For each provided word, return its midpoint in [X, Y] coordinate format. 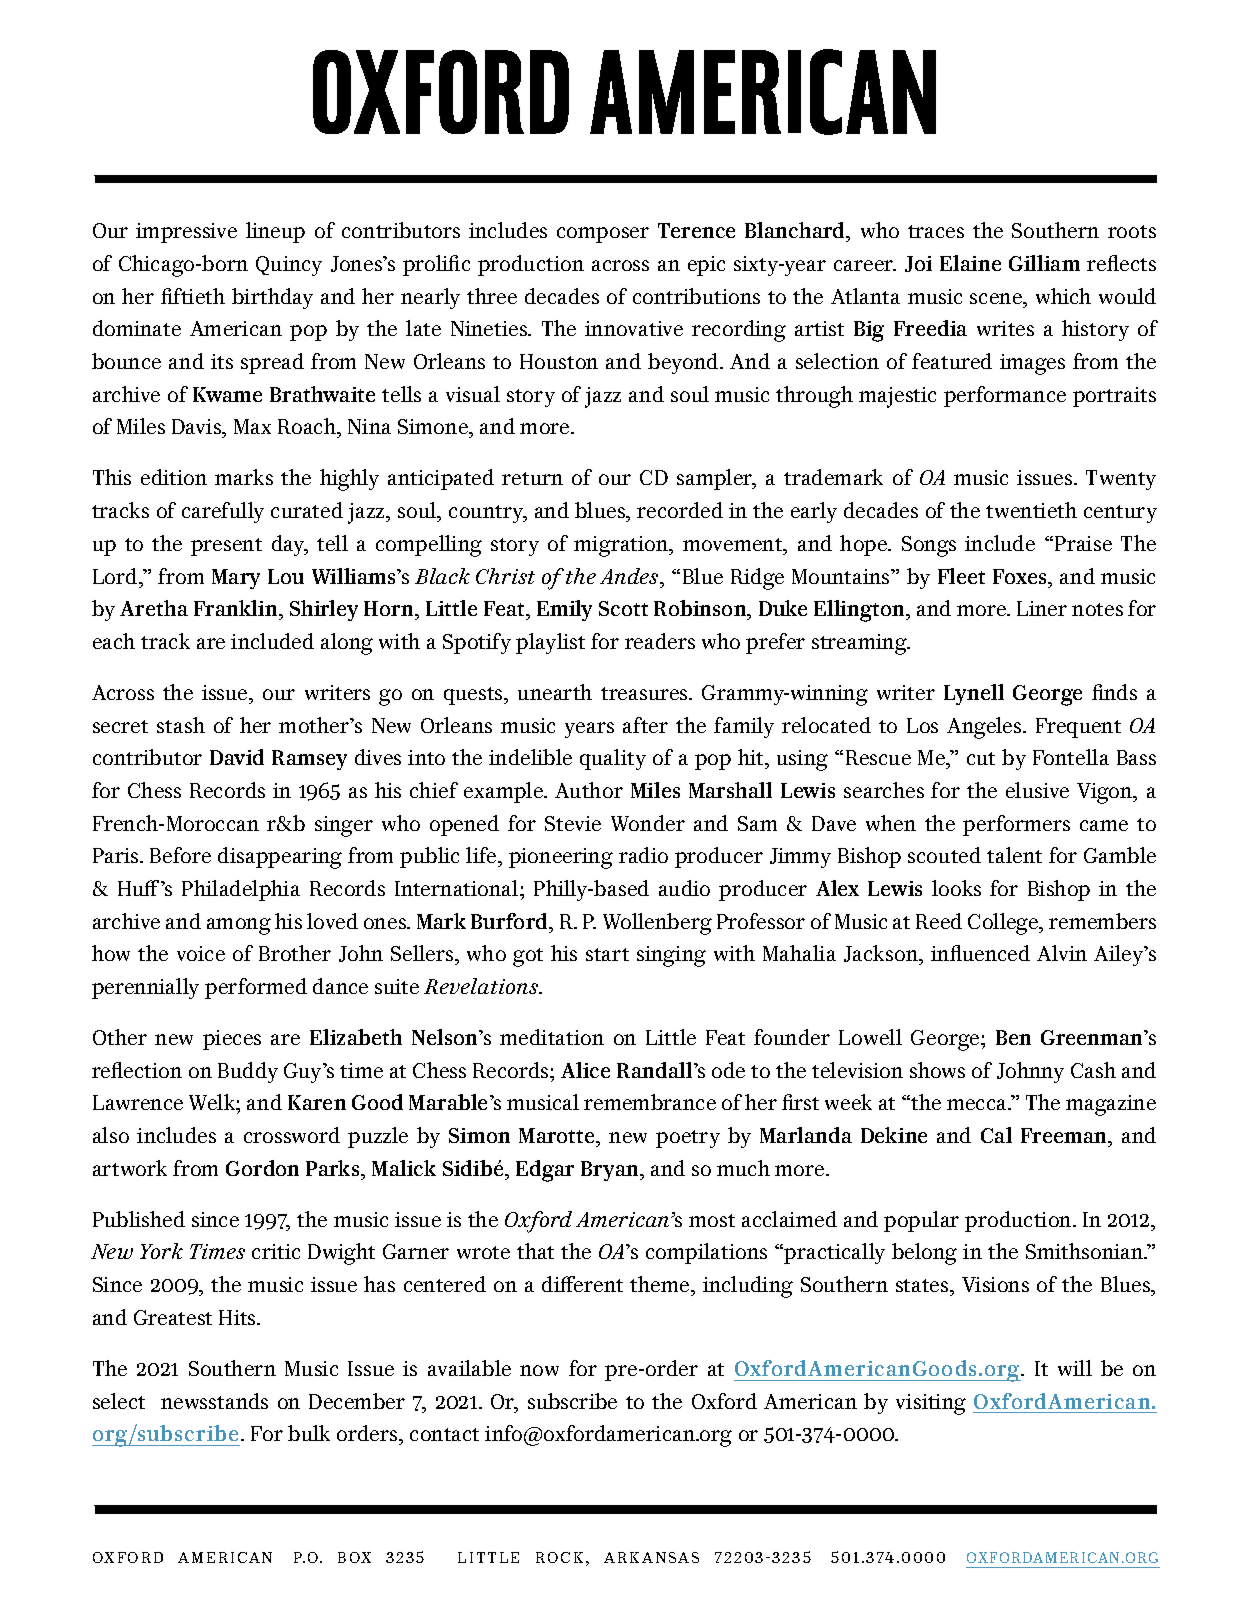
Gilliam [1044, 263]
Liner [1042, 608]
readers [660, 641]
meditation [552, 1037]
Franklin [237, 608]
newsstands [214, 1401]
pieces [232, 1040]
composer [603, 235]
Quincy [289, 266]
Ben [1013, 1037]
